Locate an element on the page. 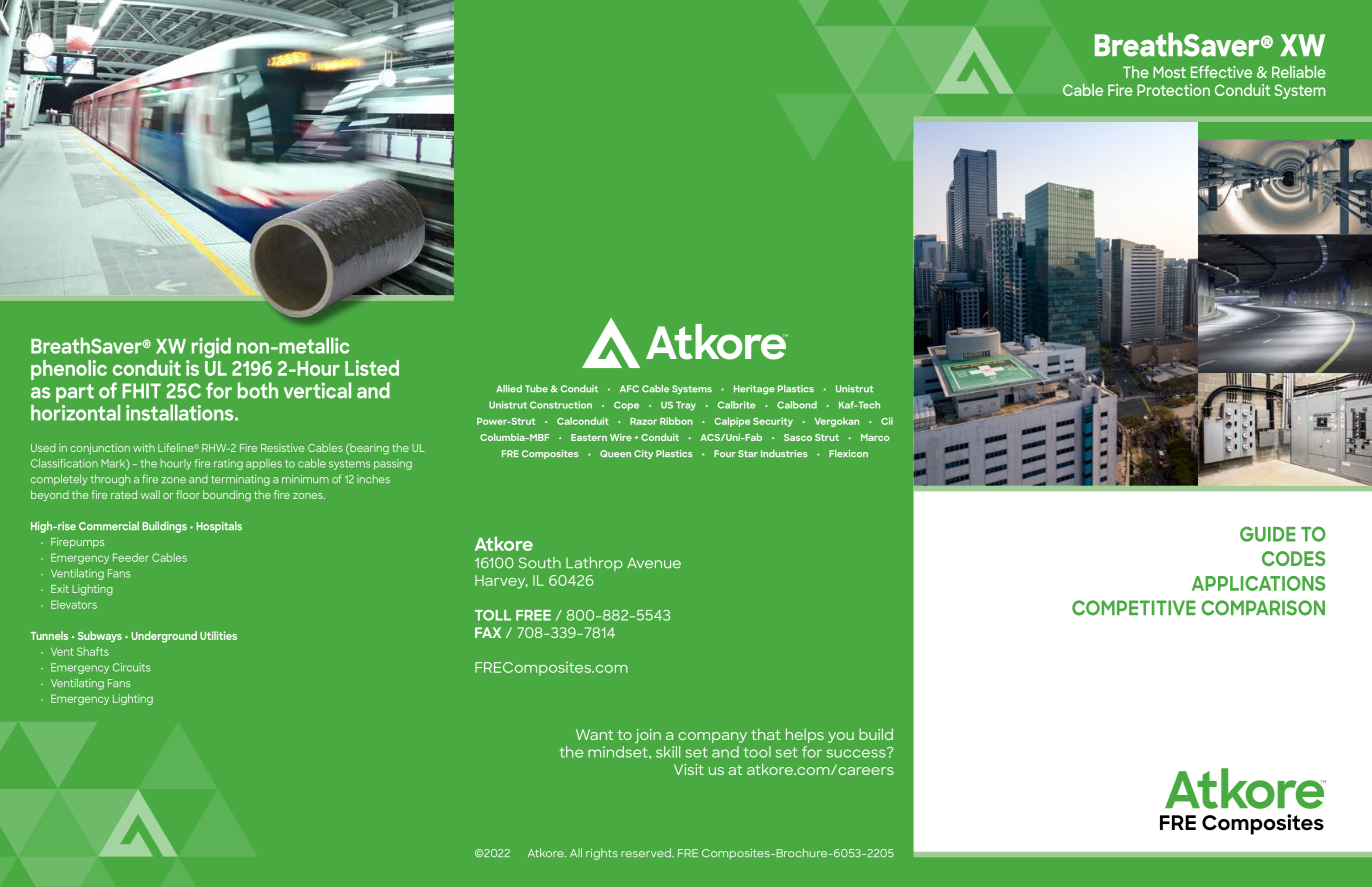 This image has height=887, width=1372. phenolic is located at coordinates (69, 370).
